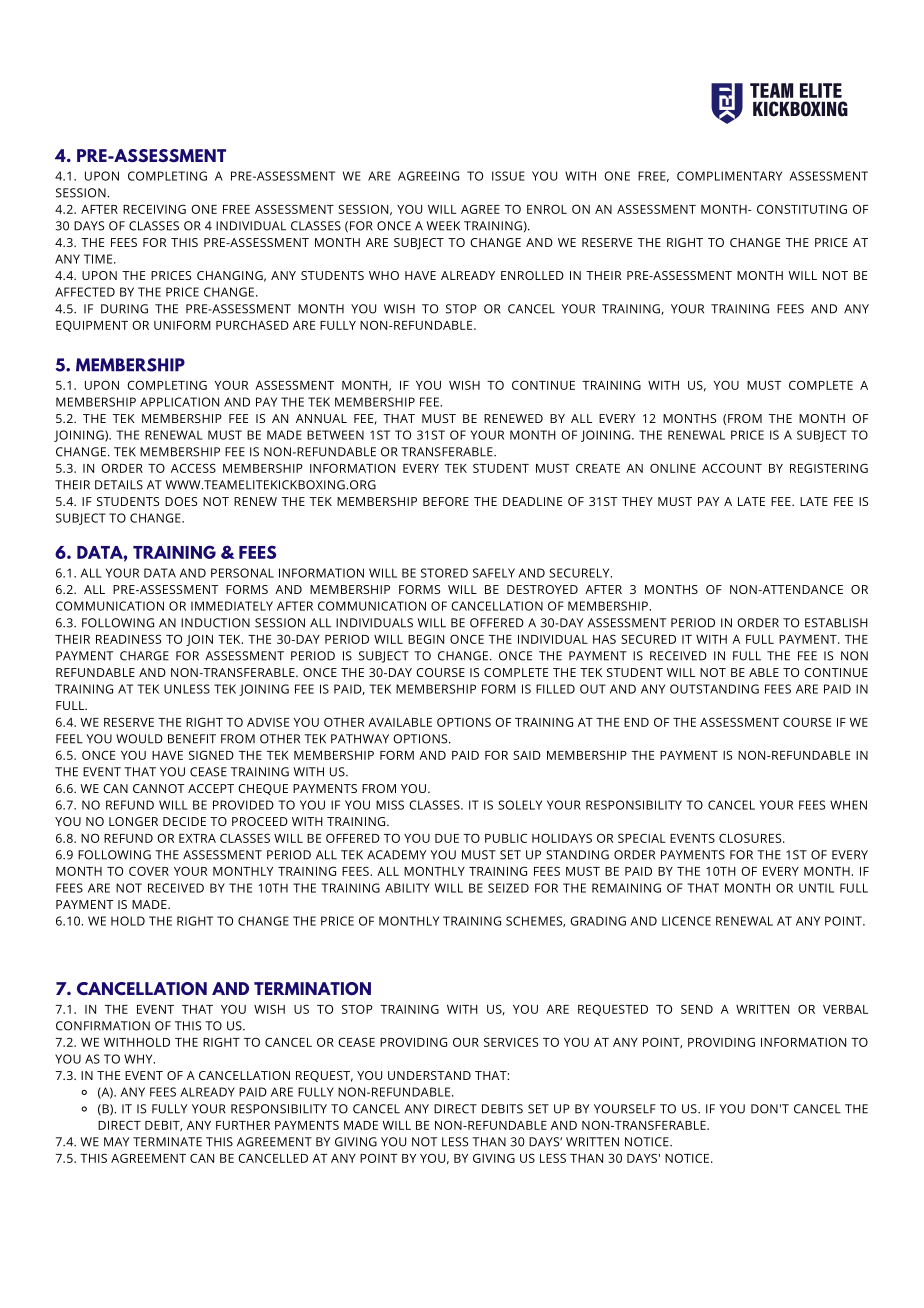 The height and width of the screenshot is (1308, 924). I want to click on ESTABLISH, so click(836, 623).
